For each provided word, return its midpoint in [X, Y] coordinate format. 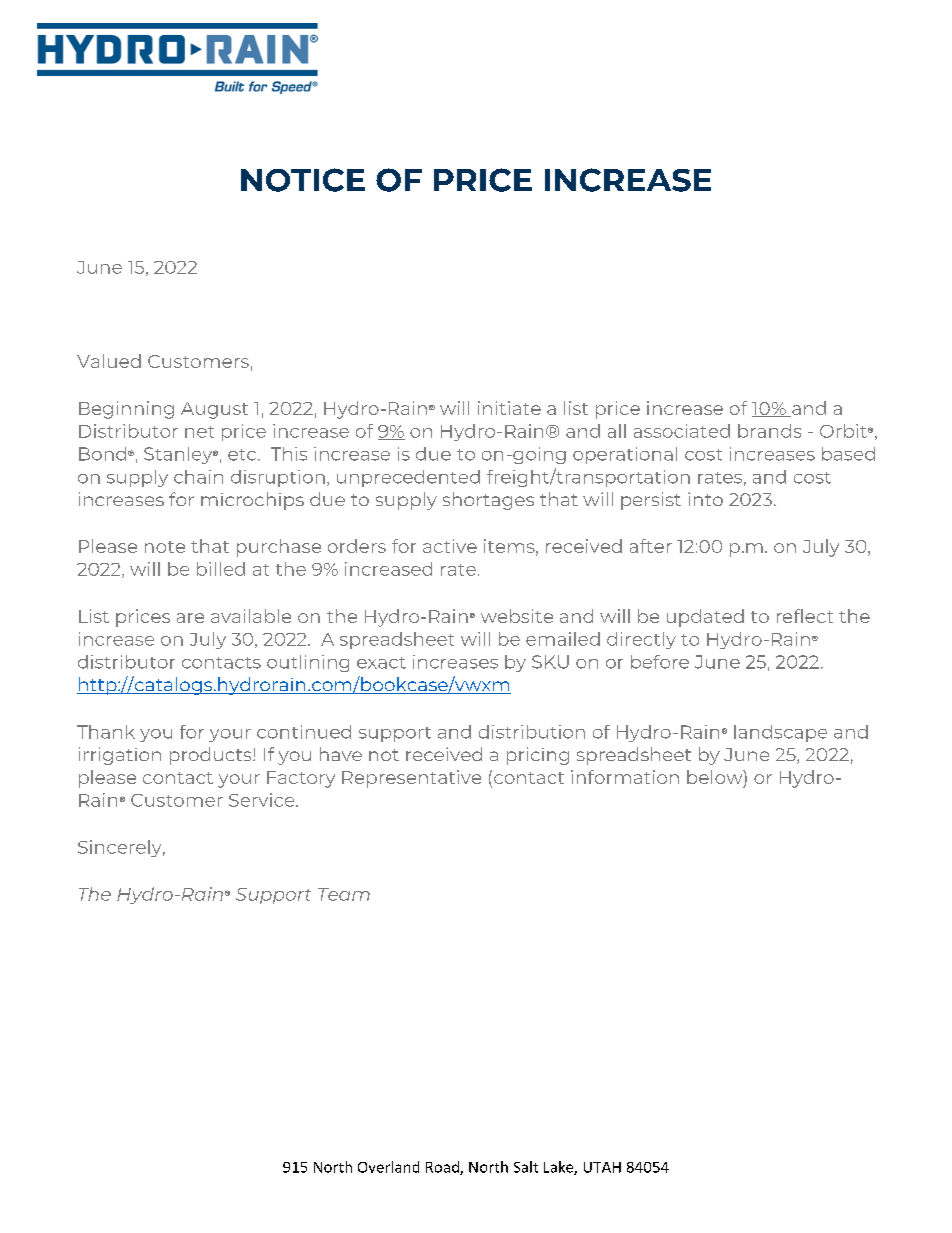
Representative [411, 779]
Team [344, 894]
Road [443, 1168]
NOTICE [303, 180]
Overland [388, 1167]
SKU [550, 662]
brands [769, 431]
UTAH [602, 1167]
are [190, 618]
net [199, 432]
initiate [509, 408]
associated [682, 431]
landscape [780, 733]
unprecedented [408, 478]
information [625, 777]
